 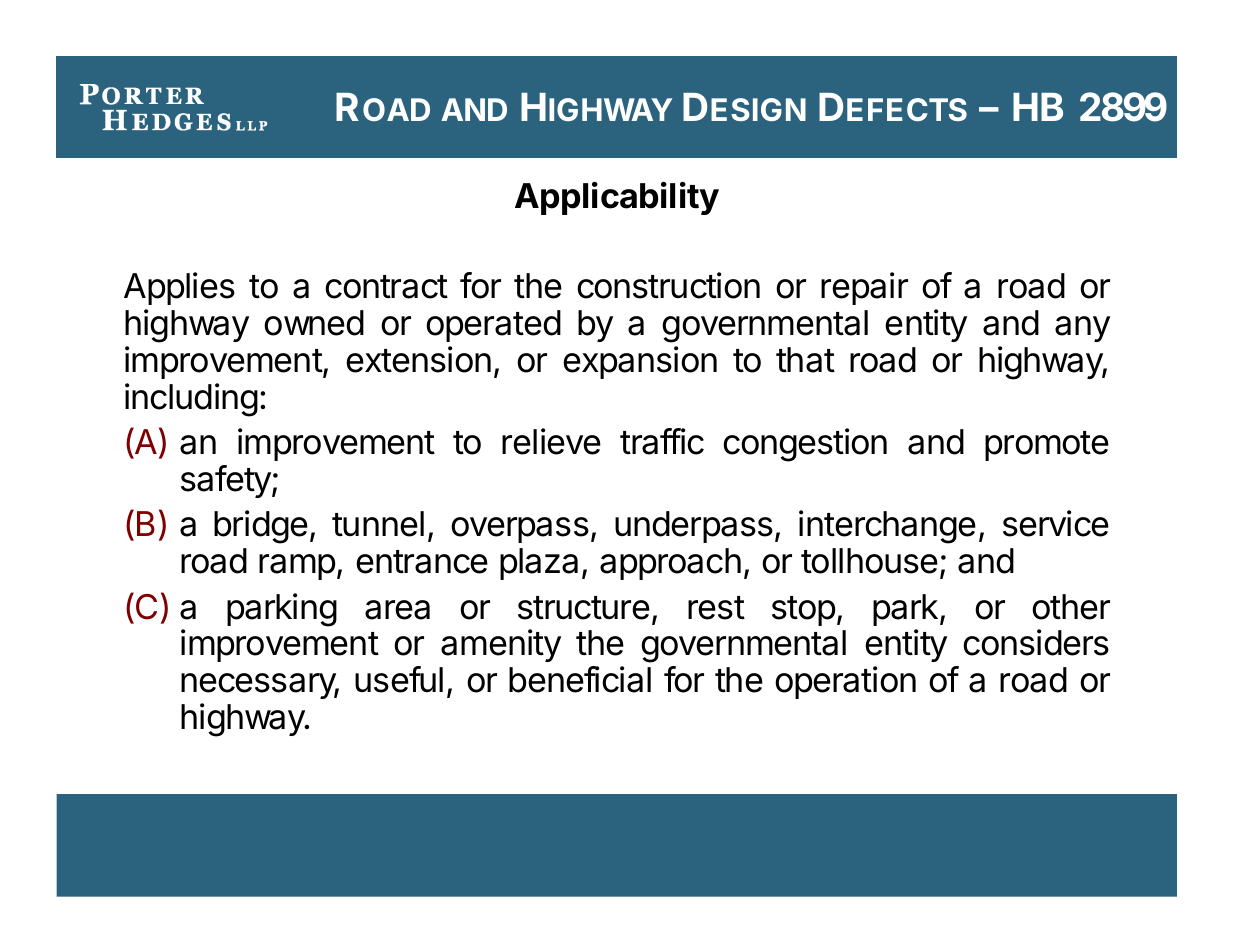 What do you see at coordinates (617, 198) in the screenshot?
I see `Applicability` at bounding box center [617, 198].
